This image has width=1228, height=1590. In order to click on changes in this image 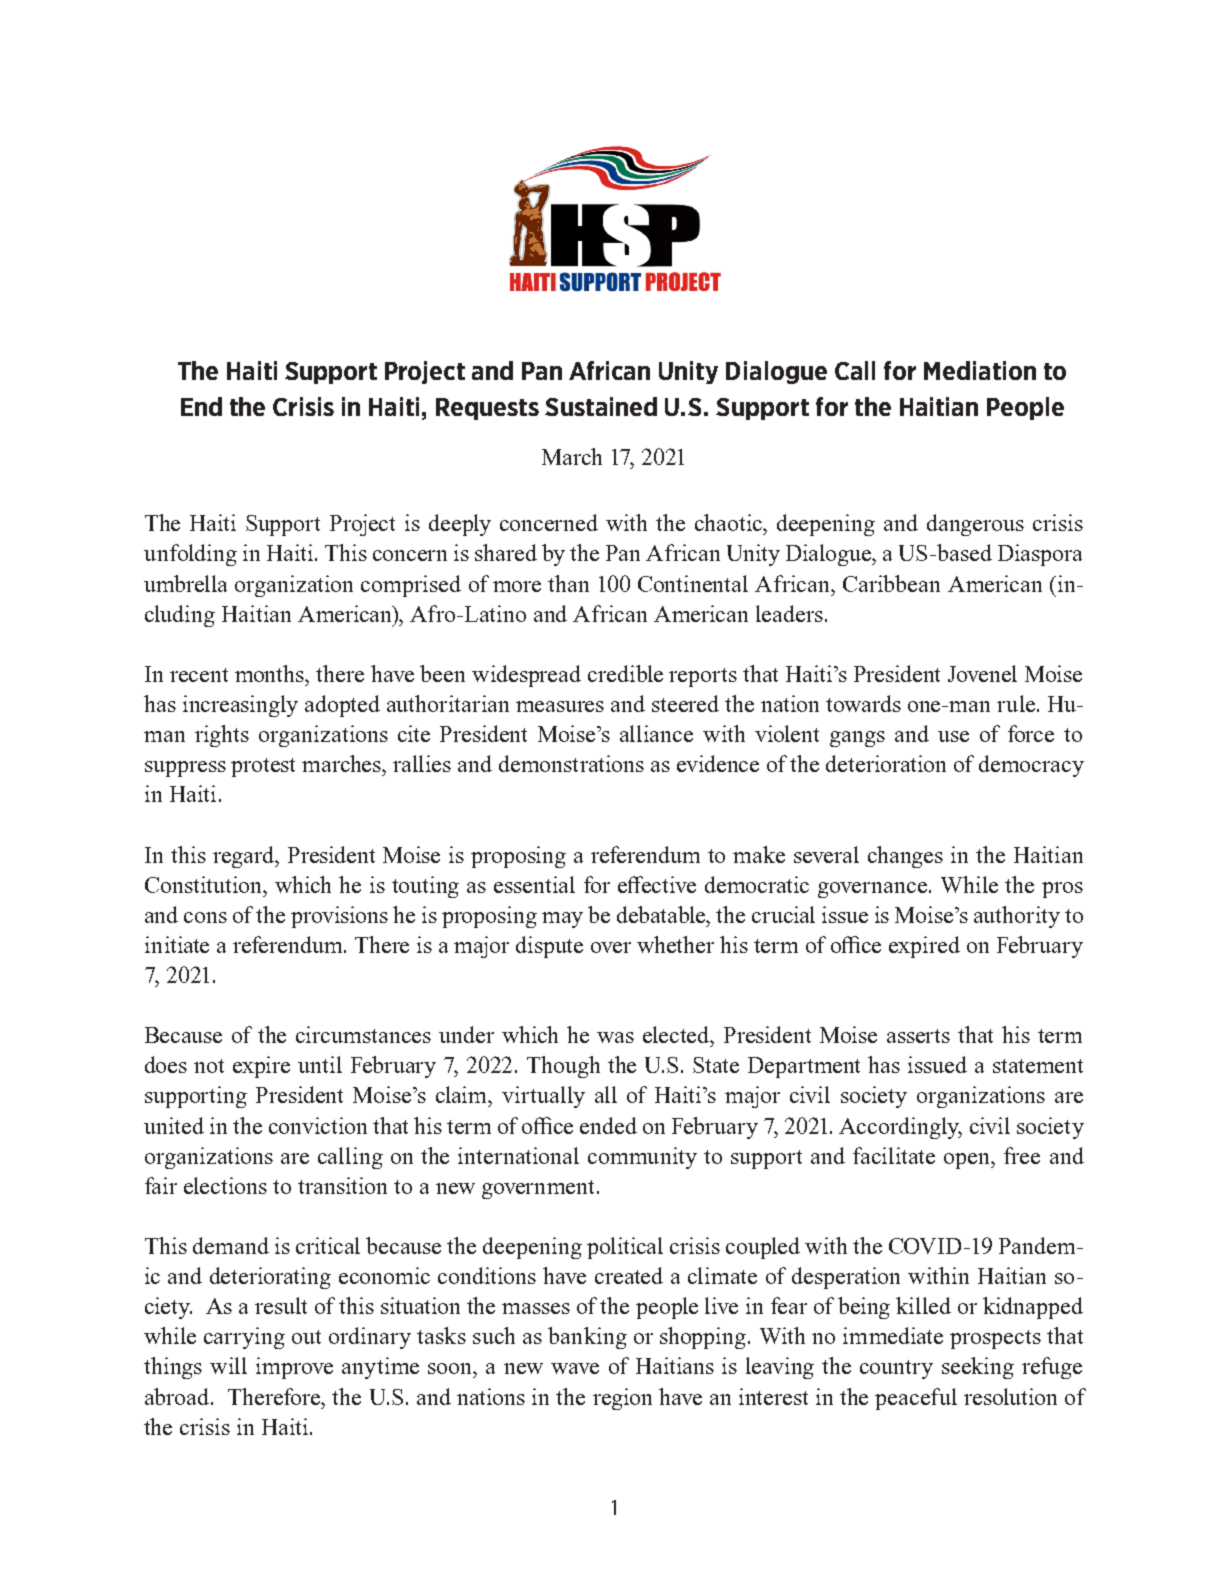, I will do `click(905, 857)`.
